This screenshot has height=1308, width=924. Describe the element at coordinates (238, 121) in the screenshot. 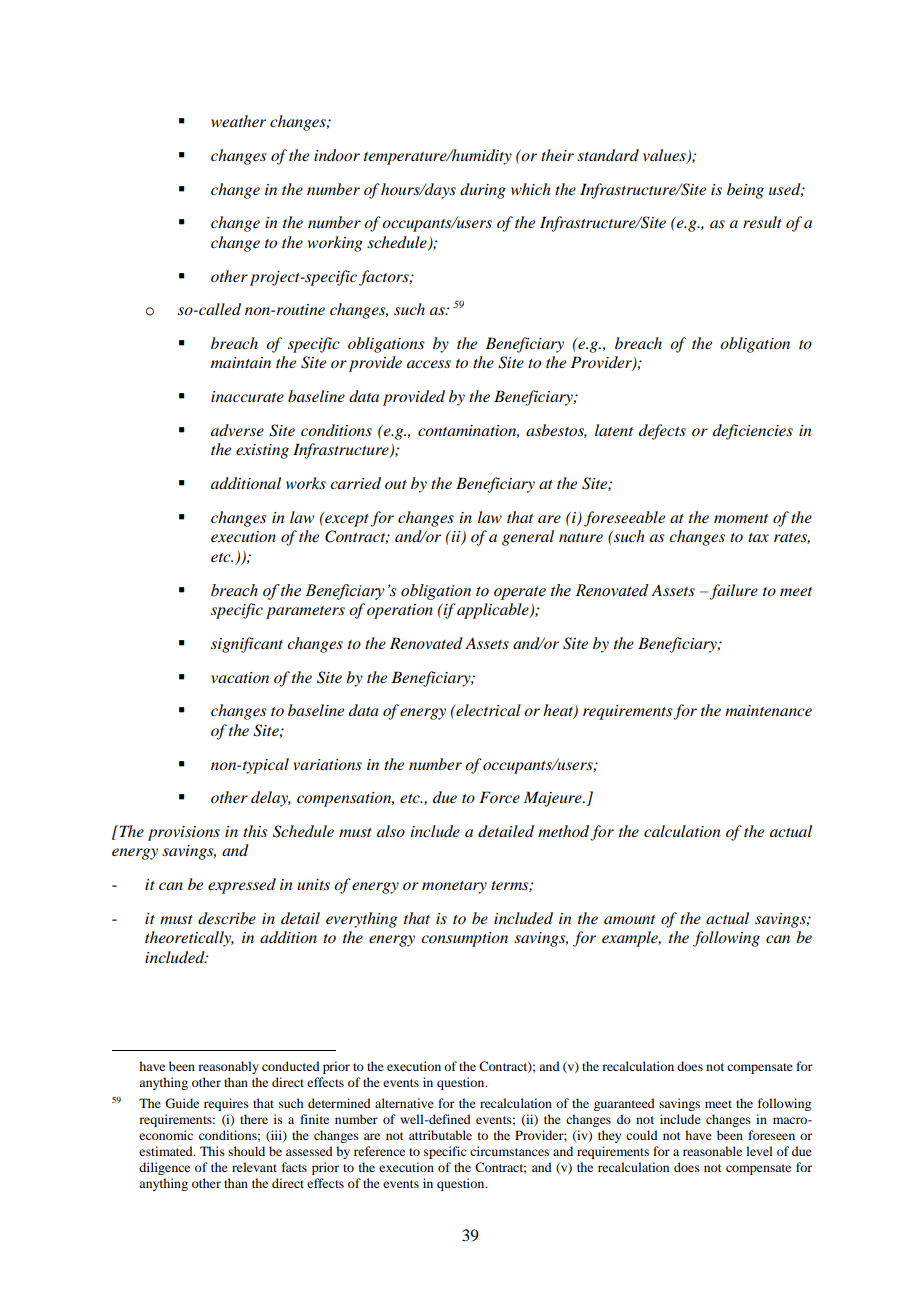

I see `weather` at that location.
